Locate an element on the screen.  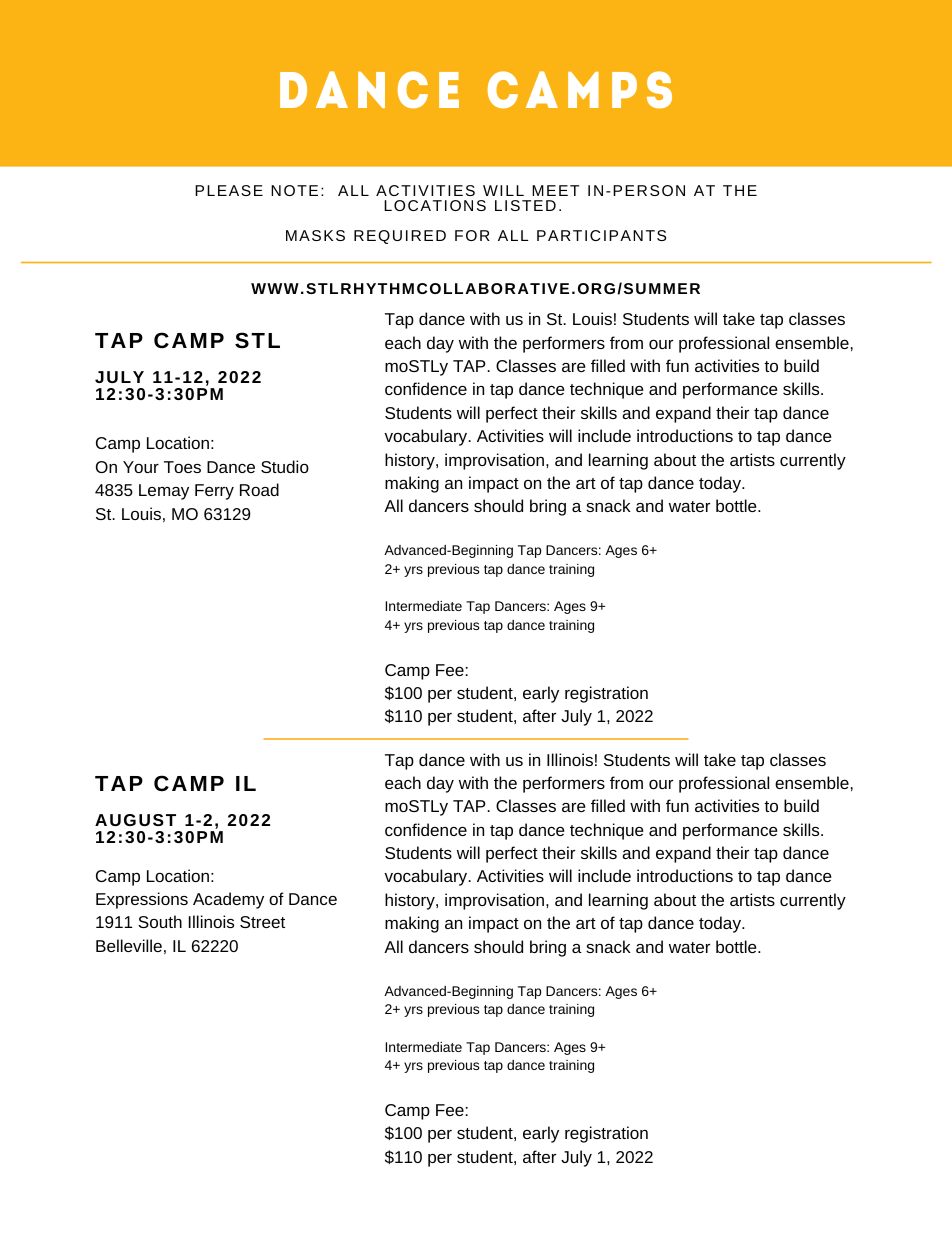
Academy is located at coordinates (228, 900).
